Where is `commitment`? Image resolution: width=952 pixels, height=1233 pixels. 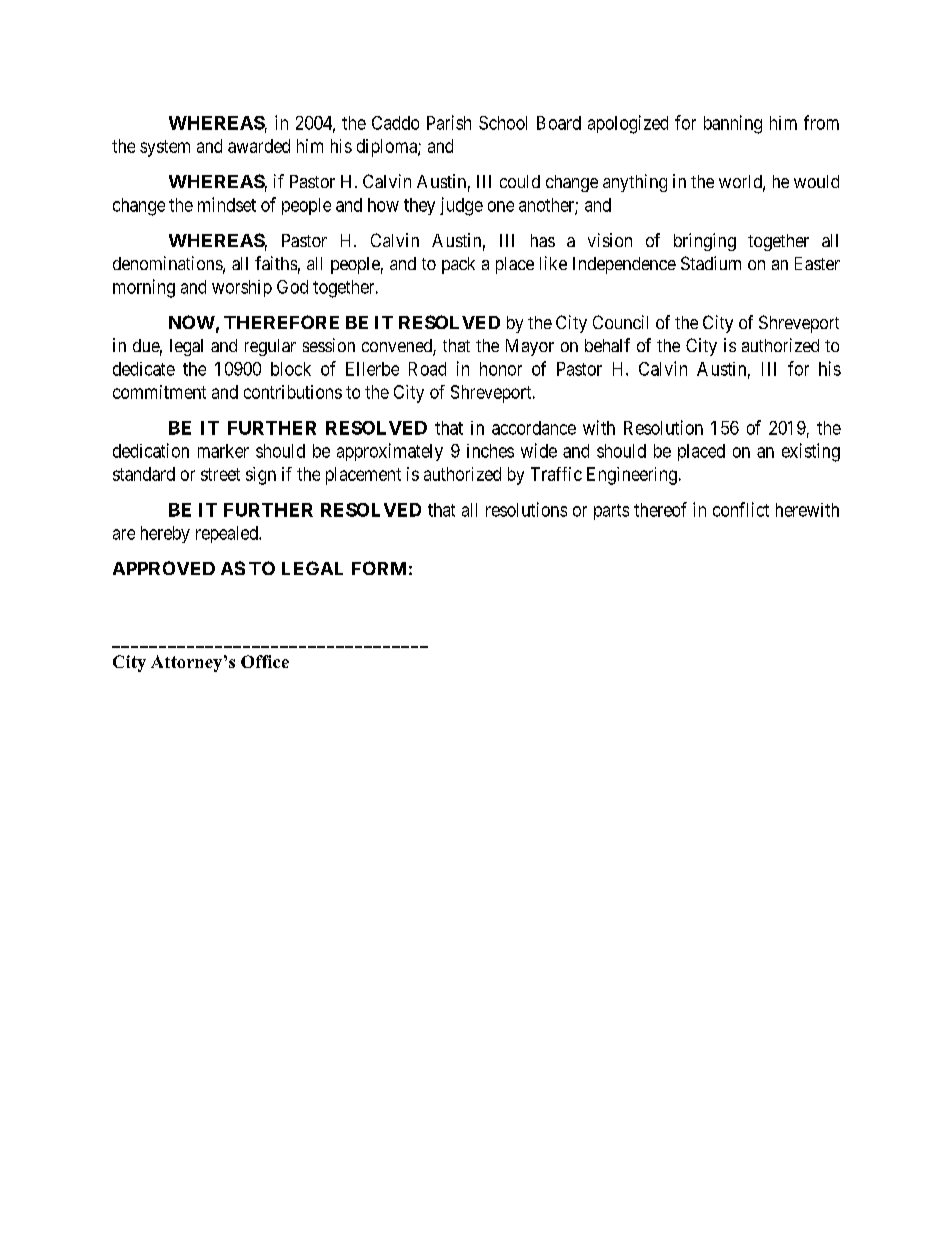 commitment is located at coordinates (159, 392).
